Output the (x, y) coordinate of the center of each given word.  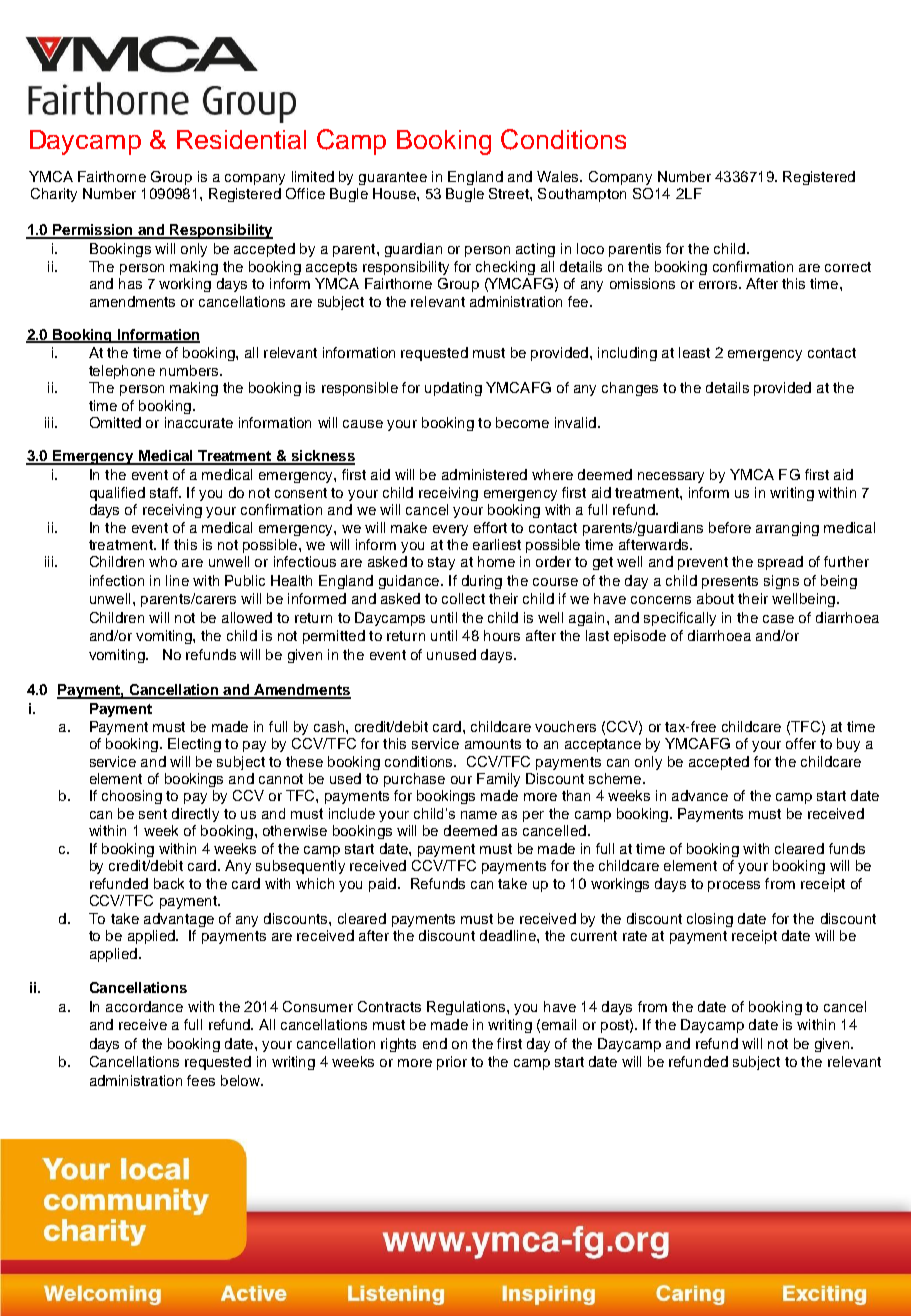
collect (463, 598)
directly (195, 815)
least (694, 352)
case (778, 619)
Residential (241, 139)
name (479, 815)
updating (453, 389)
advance (700, 795)
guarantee (393, 178)
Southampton (582, 195)
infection (117, 580)
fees (201, 1080)
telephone (122, 372)
